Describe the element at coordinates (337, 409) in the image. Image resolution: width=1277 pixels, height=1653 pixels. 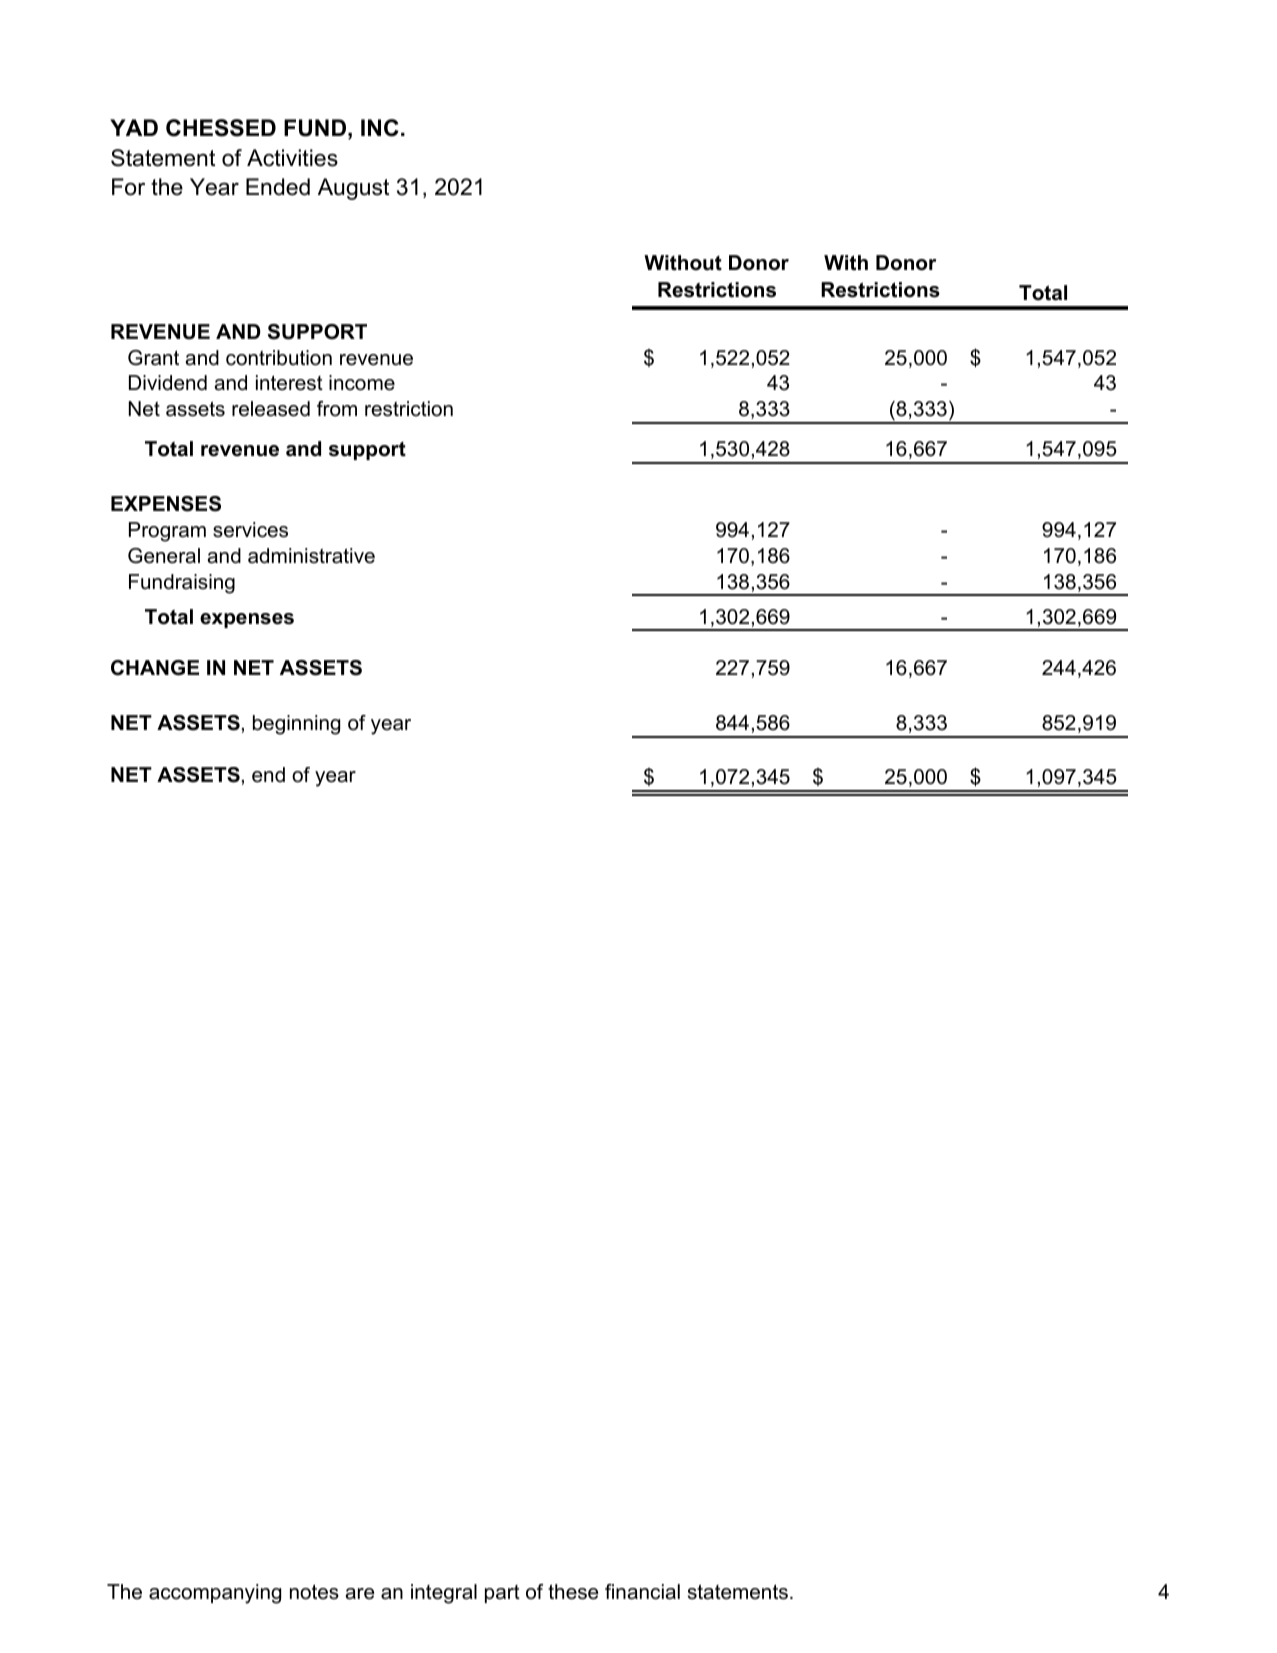
I see `from` at that location.
